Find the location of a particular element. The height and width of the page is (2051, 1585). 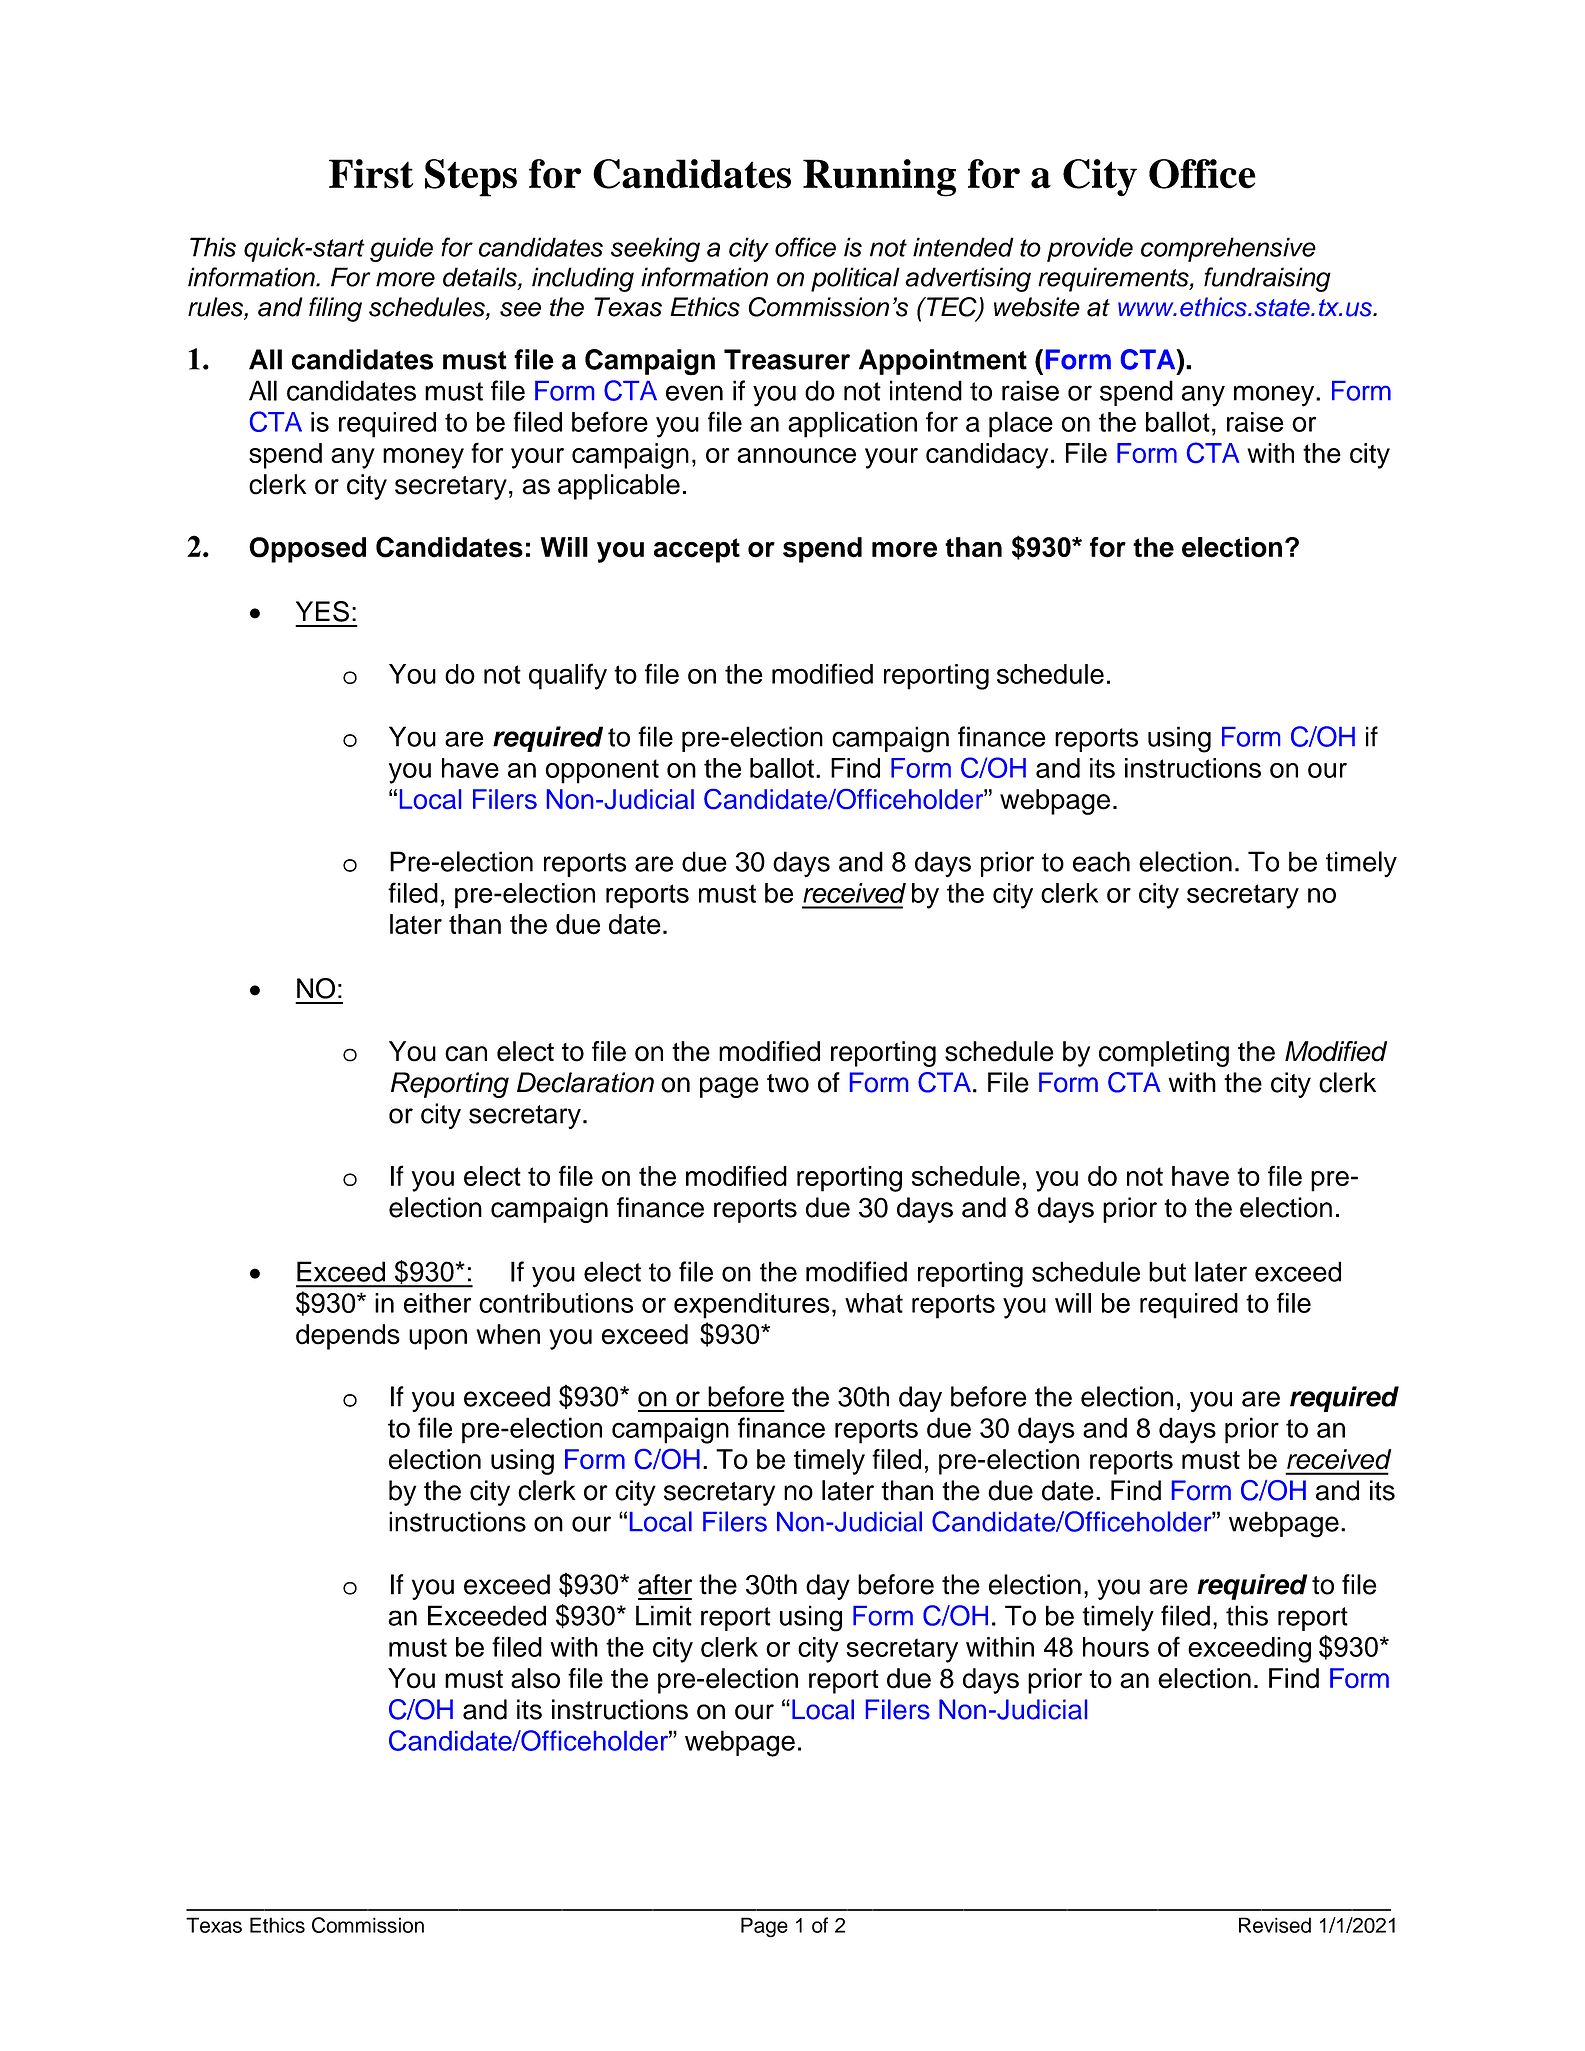

depends is located at coordinates (348, 1337).
